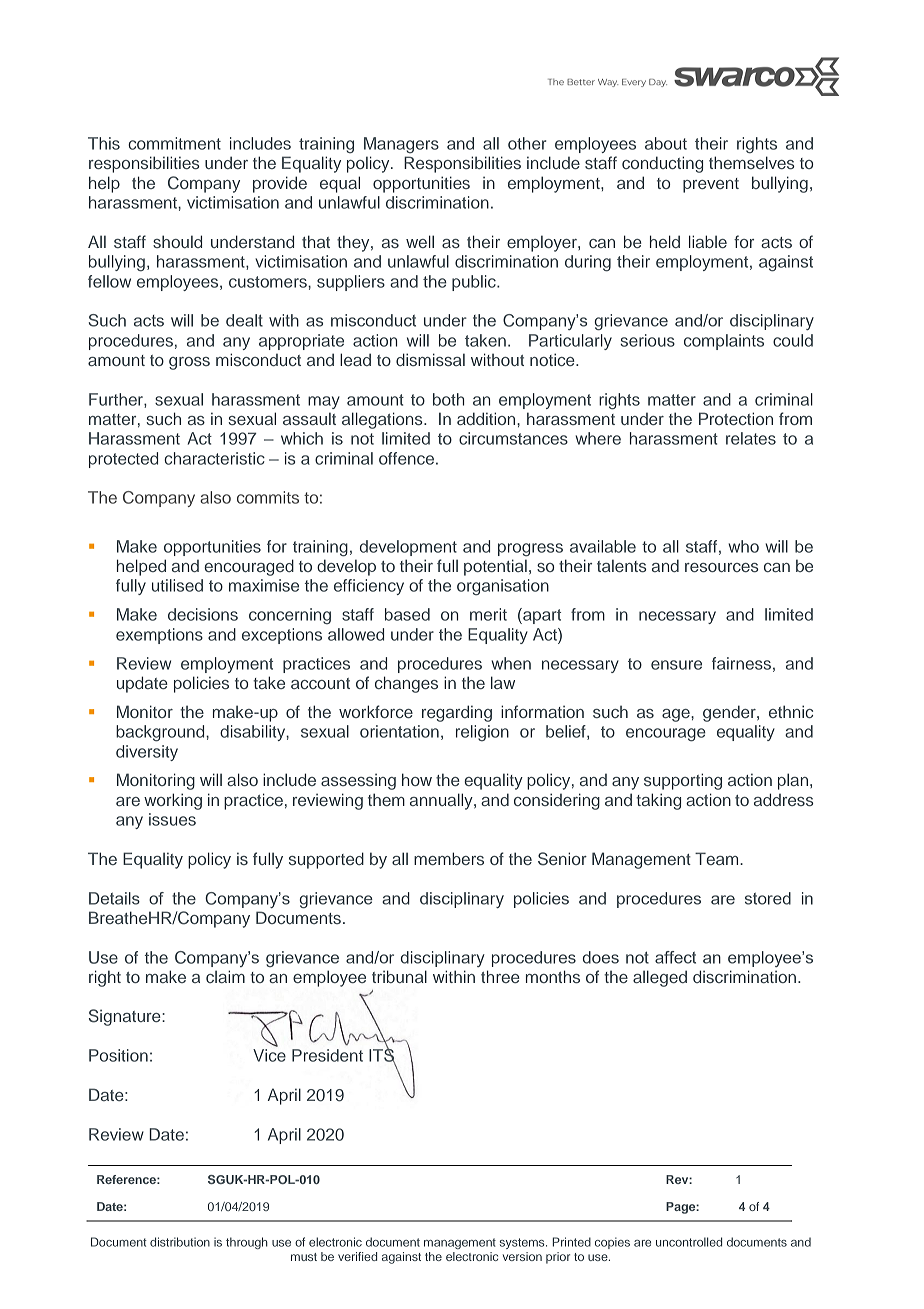  Describe the element at coordinates (225, 976) in the image. I see `claim` at that location.
